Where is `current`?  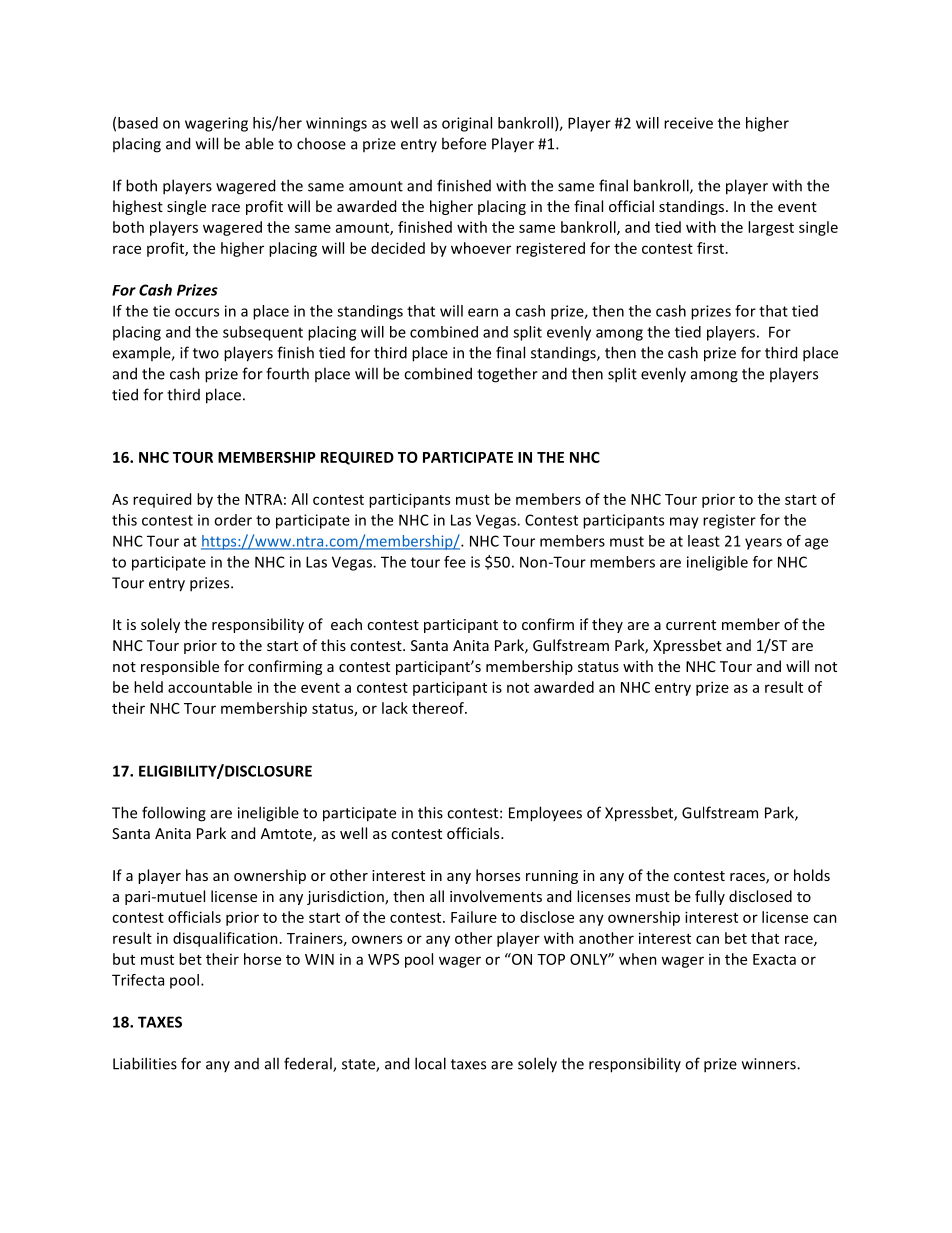
current is located at coordinates (691, 625).
